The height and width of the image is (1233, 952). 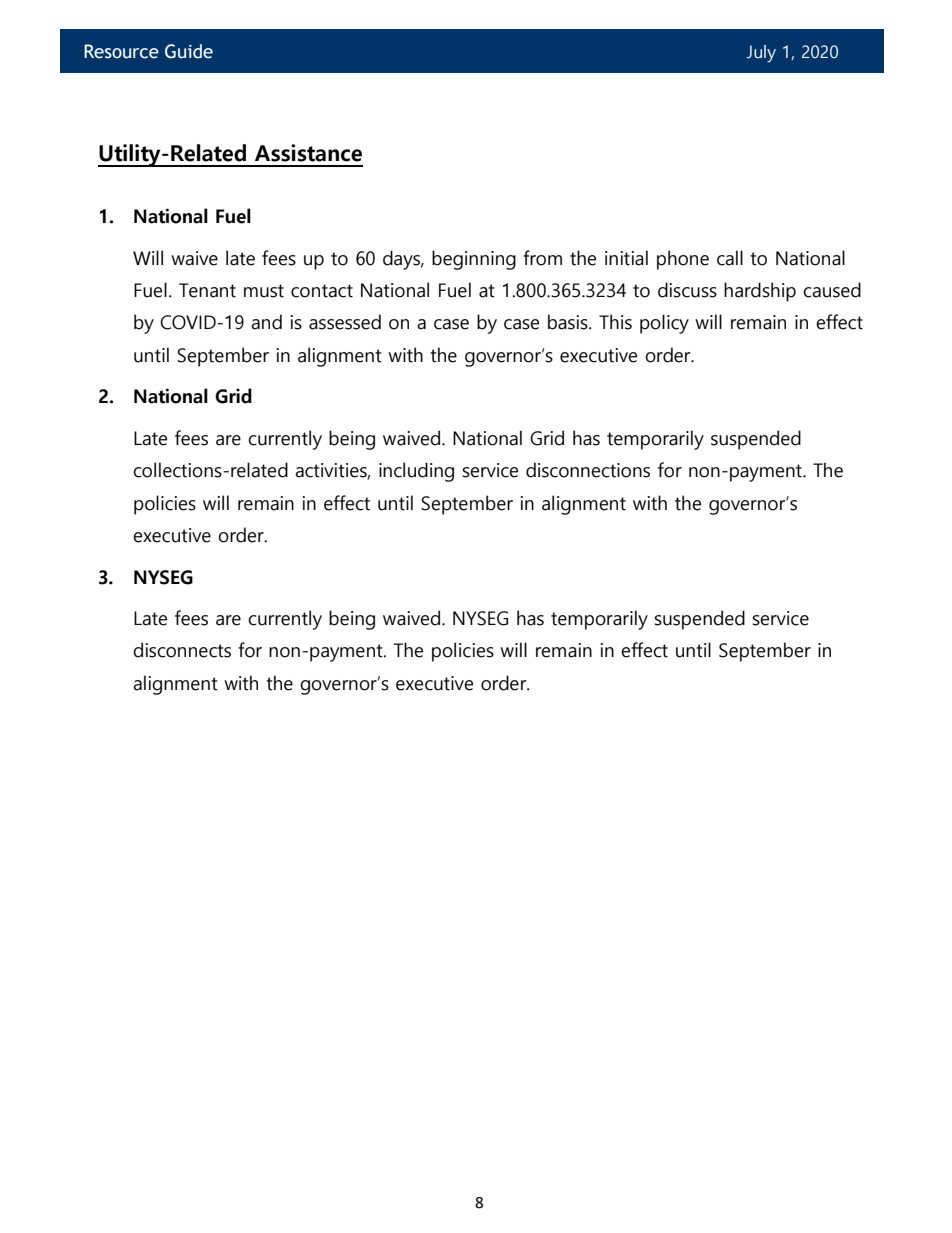 I want to click on disconnects, so click(x=182, y=650).
